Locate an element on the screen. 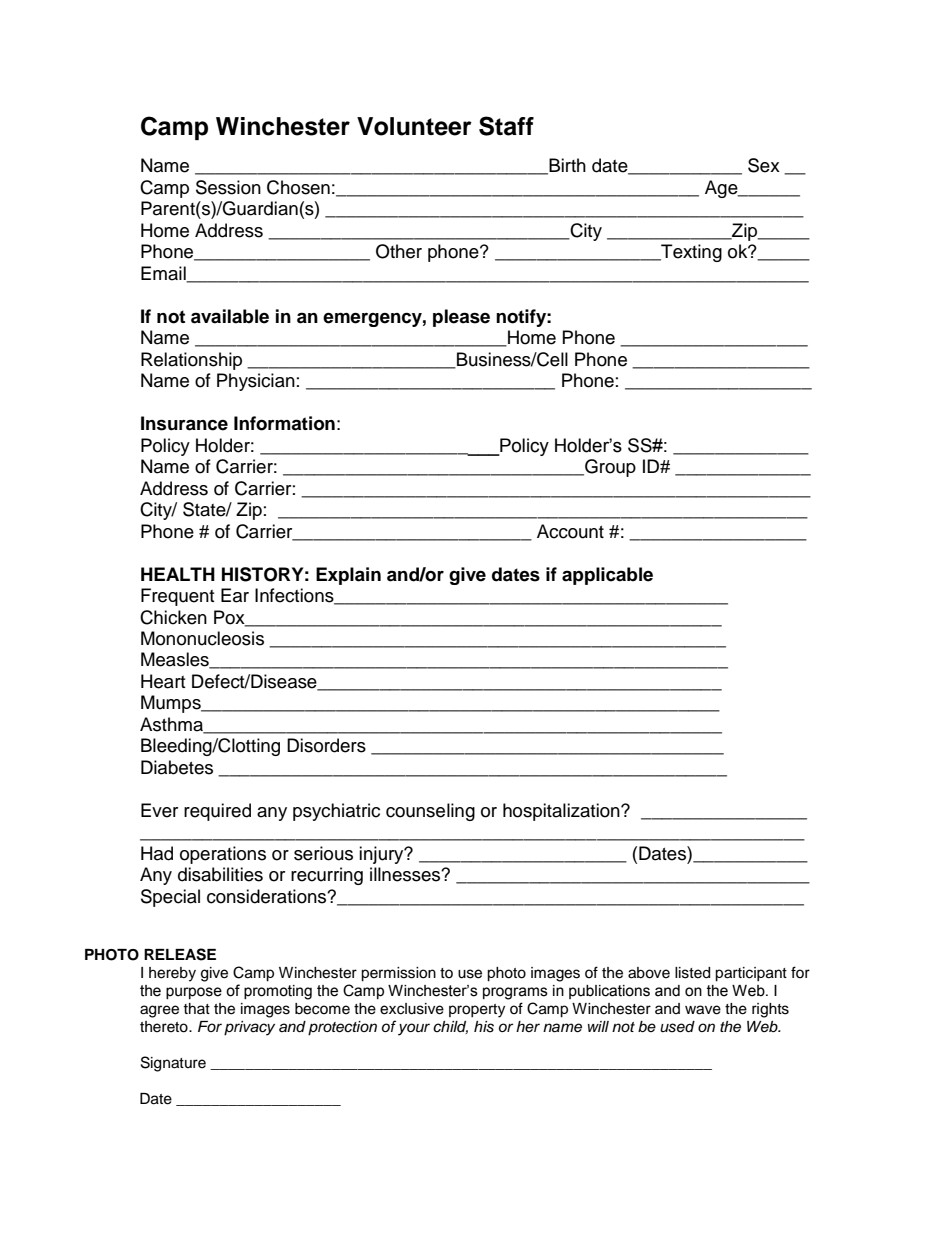 This screenshot has height=1233, width=952. Frequent is located at coordinates (177, 597).
